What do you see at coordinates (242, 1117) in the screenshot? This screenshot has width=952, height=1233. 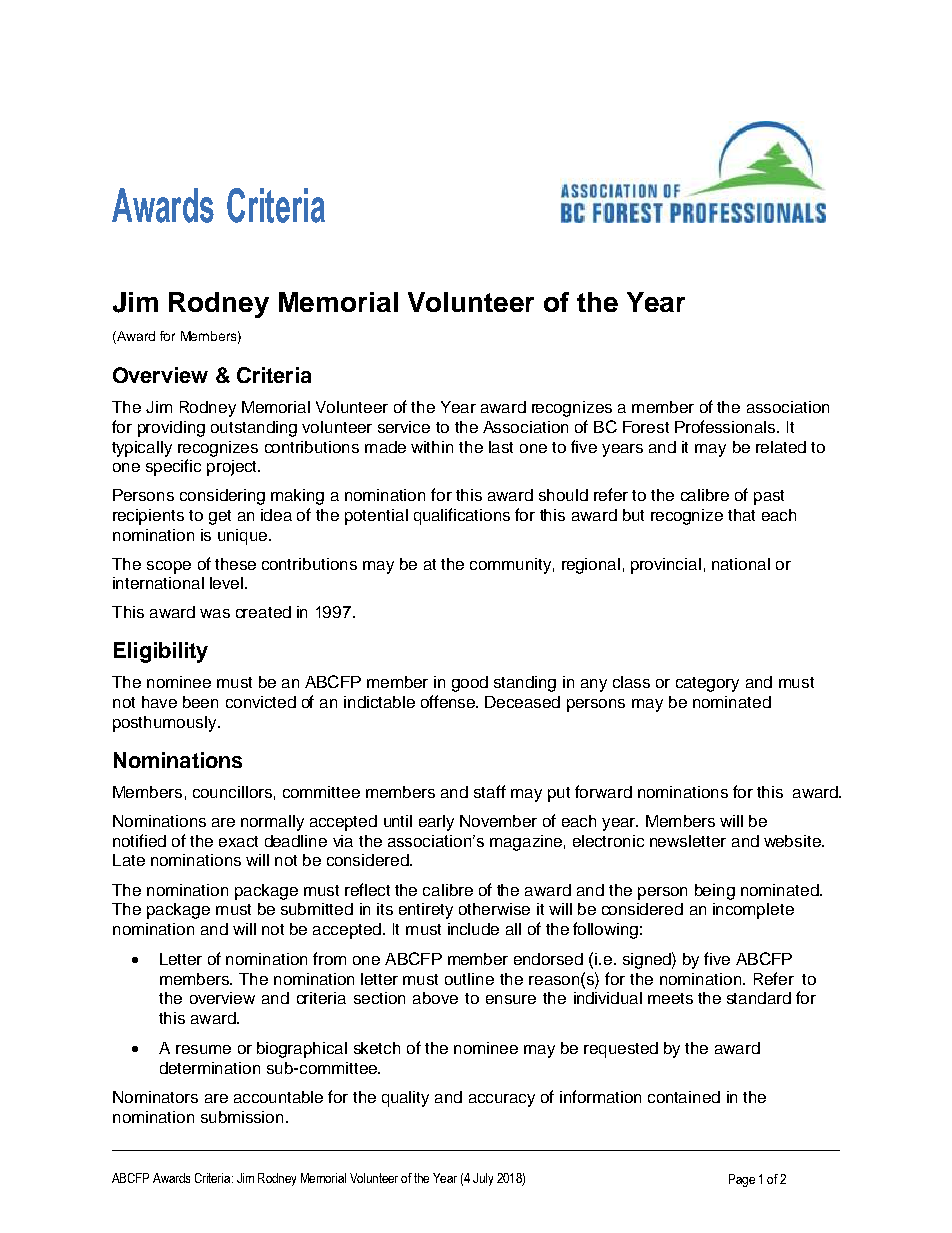 I see `submission` at bounding box center [242, 1117].
